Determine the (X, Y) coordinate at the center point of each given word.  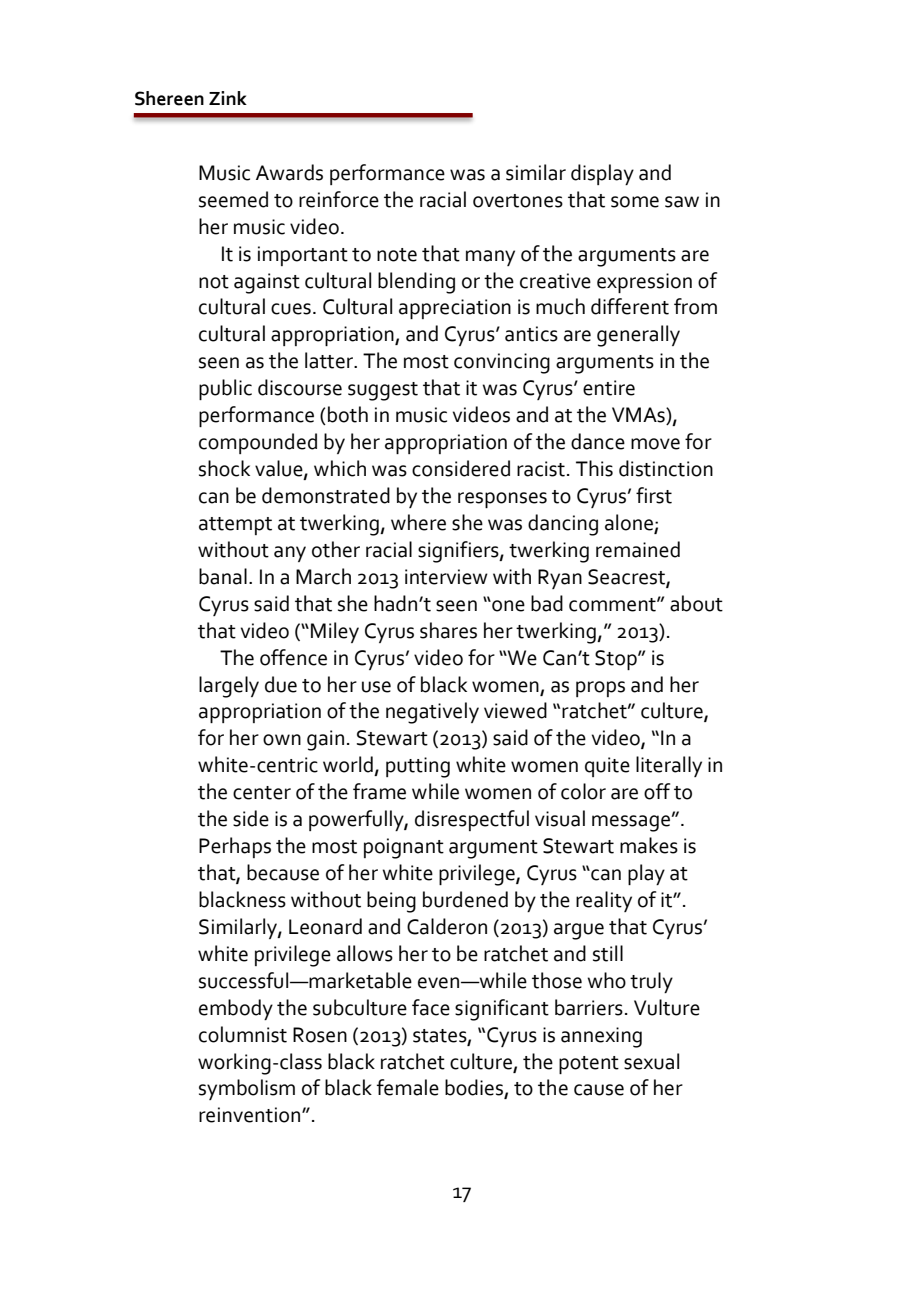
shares (448, 630)
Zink (228, 98)
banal (223, 576)
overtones (518, 201)
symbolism (247, 1089)
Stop (617, 660)
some (635, 202)
